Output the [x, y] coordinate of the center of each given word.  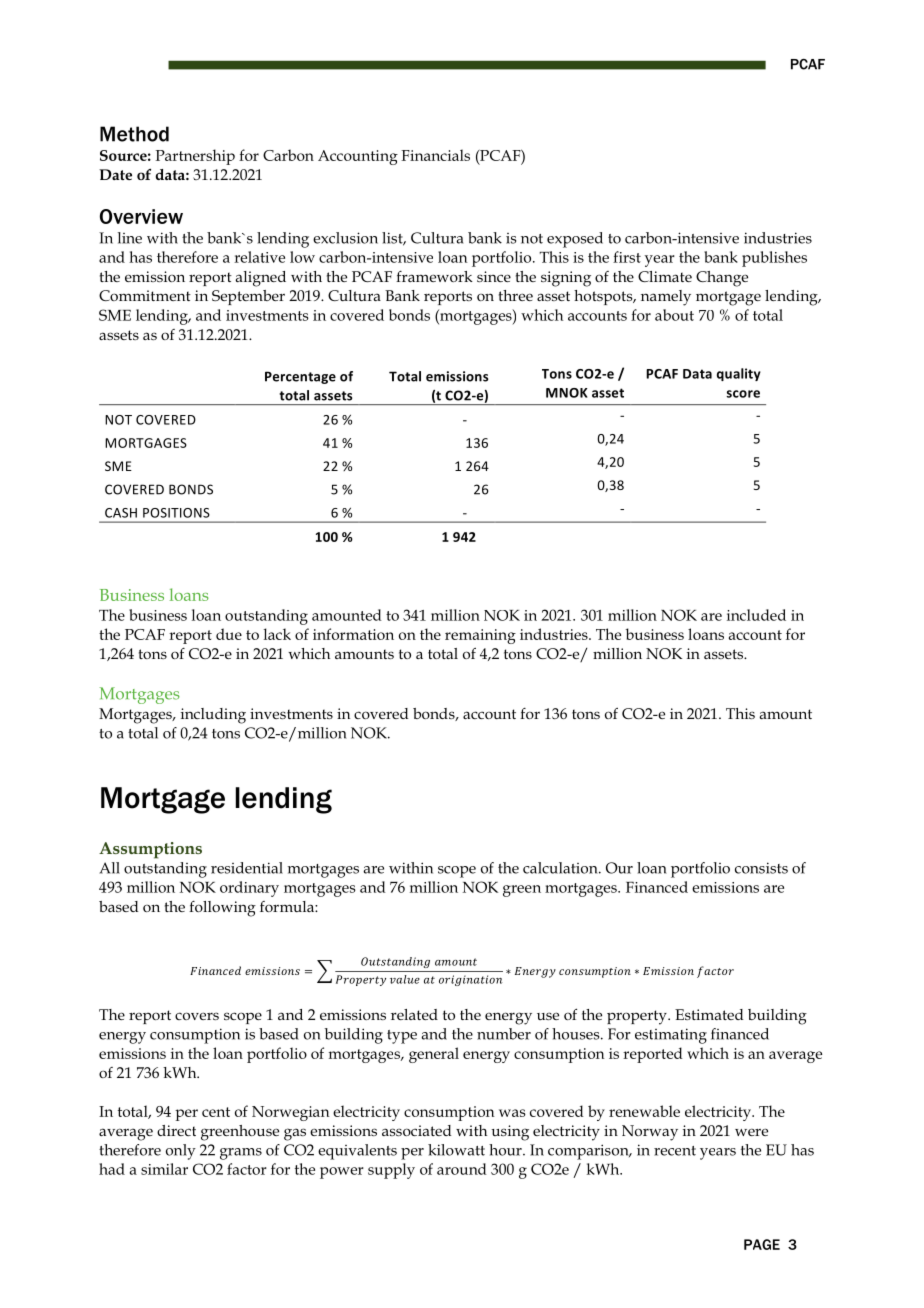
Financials [435, 155]
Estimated [709, 1014]
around [462, 1169]
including [213, 716]
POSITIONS [176, 513]
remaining [480, 636]
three [516, 295]
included [756, 615]
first [627, 257]
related [414, 1014]
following [222, 909]
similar [164, 1169]
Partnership [195, 157]
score [743, 394]
